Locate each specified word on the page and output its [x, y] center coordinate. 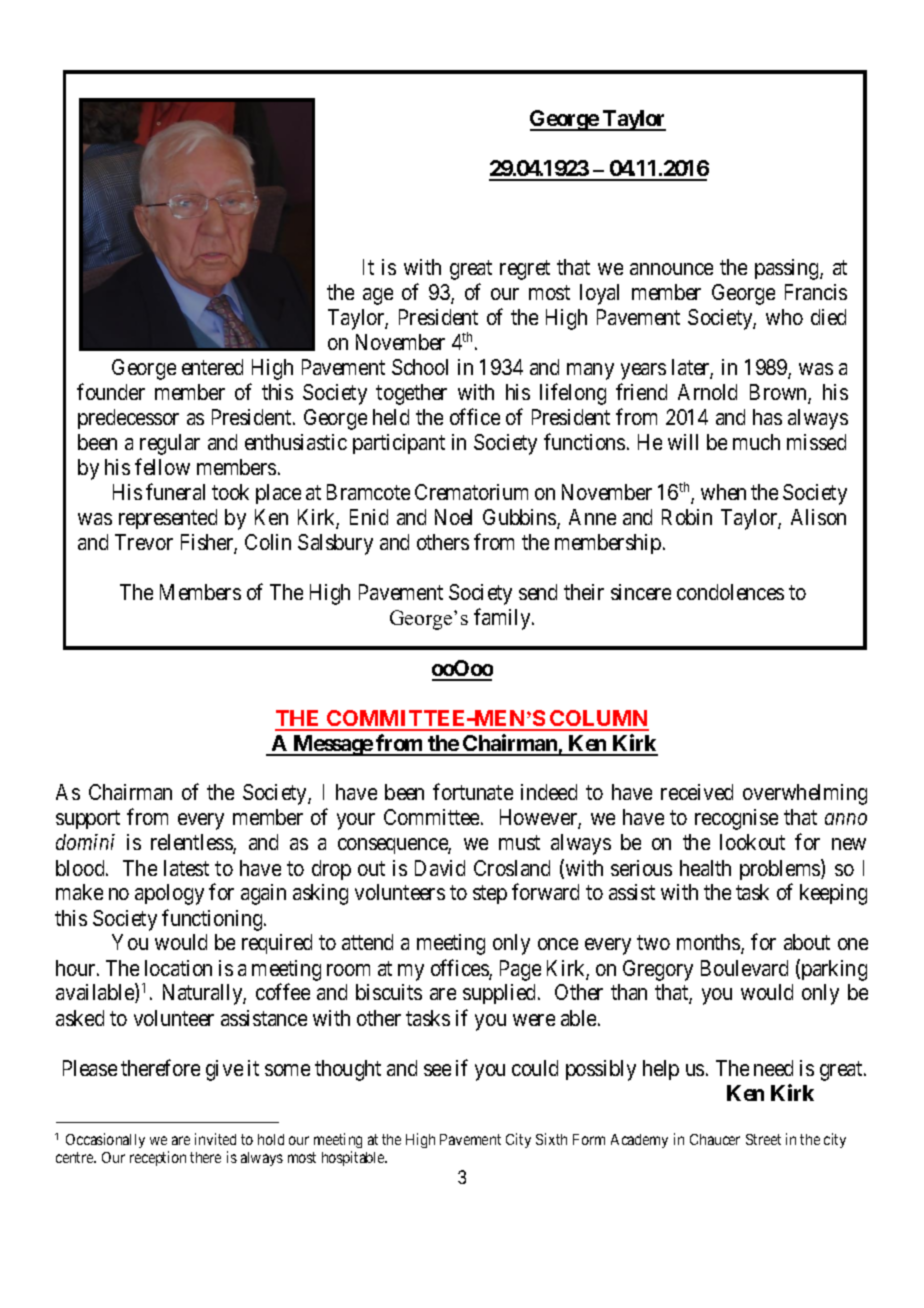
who [784, 317]
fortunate [473, 792]
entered [212, 367]
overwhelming [805, 794]
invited [215, 1139]
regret [525, 270]
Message [332, 745]
